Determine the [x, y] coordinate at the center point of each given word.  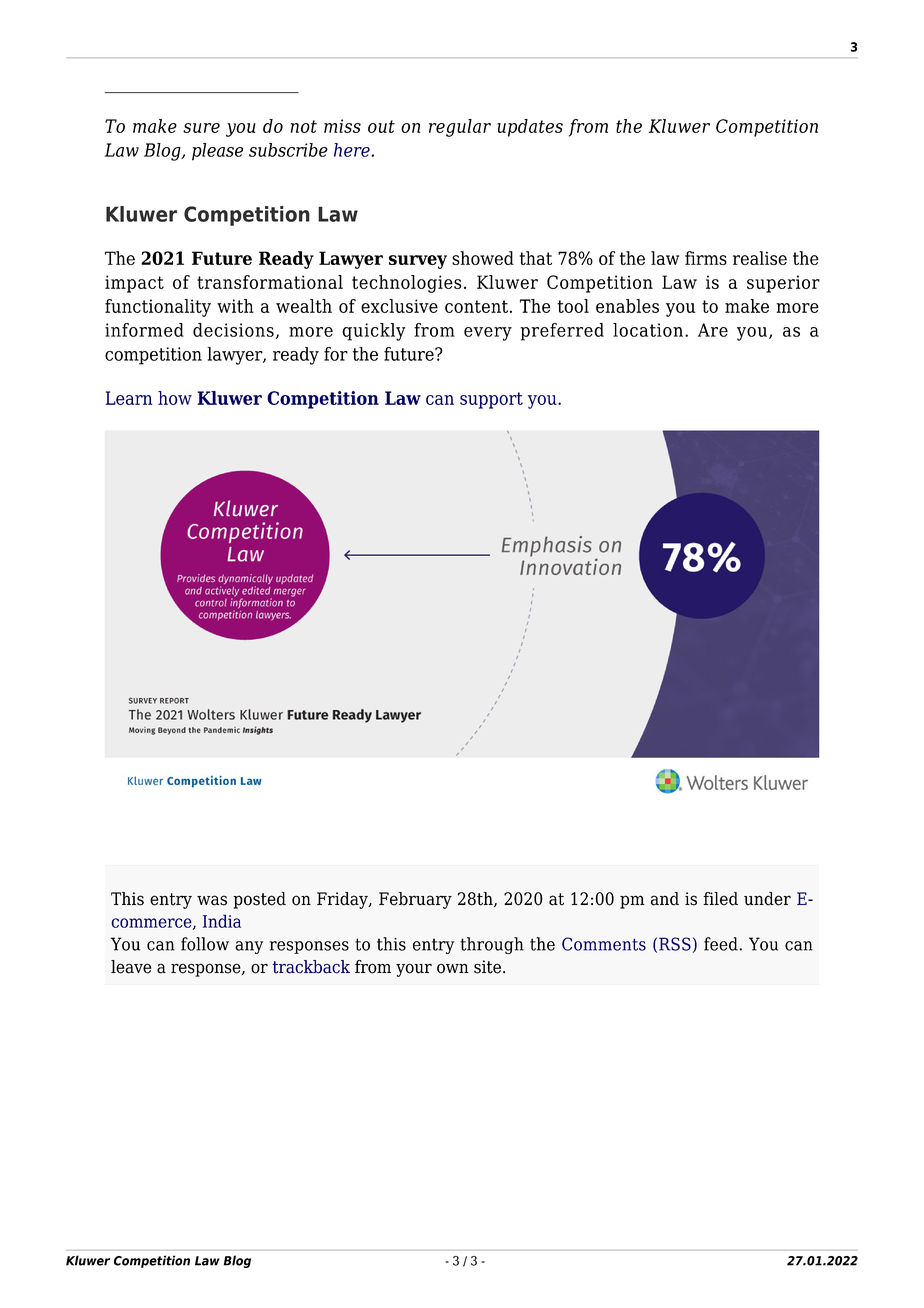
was [212, 900]
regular [460, 128]
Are [713, 330]
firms [706, 258]
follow [205, 944]
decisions [233, 330]
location [648, 330]
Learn [129, 398]
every [488, 334]
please [217, 152]
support [491, 400]
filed [720, 899]
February [415, 900]
